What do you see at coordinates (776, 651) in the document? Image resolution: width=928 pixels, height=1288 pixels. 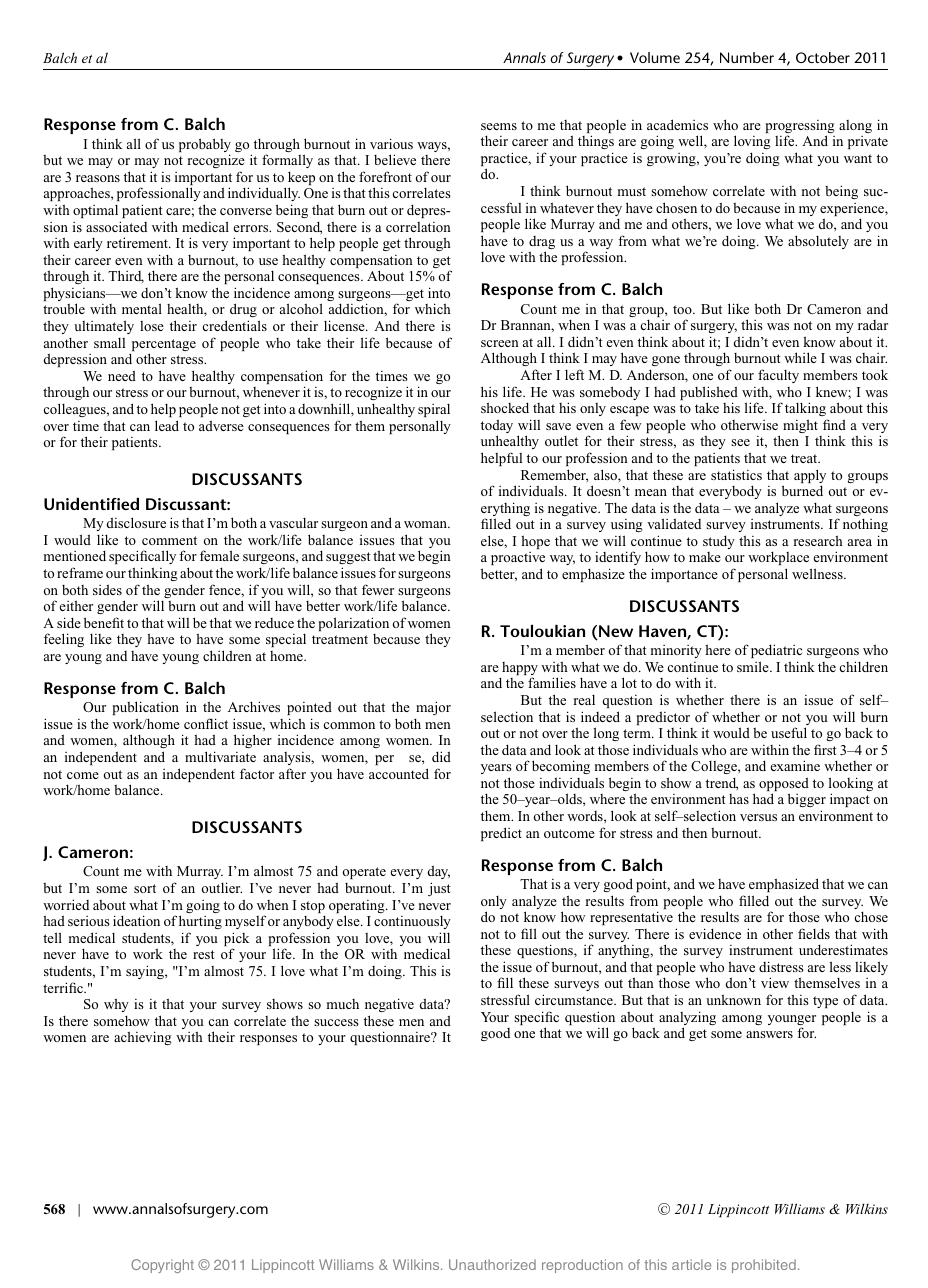 I see `pediatric` at bounding box center [776, 651].
